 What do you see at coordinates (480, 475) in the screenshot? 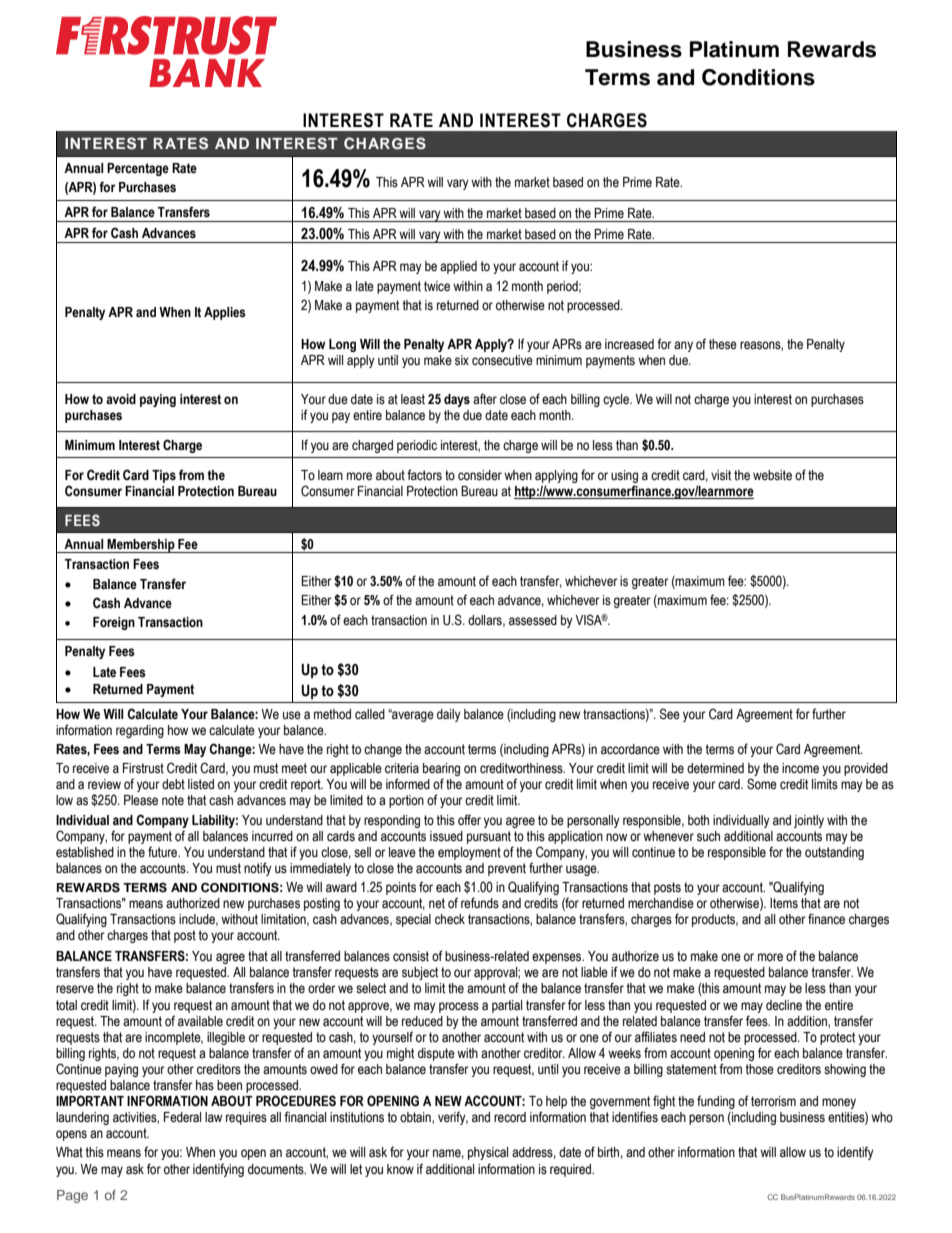
I see `consider` at bounding box center [480, 475].
